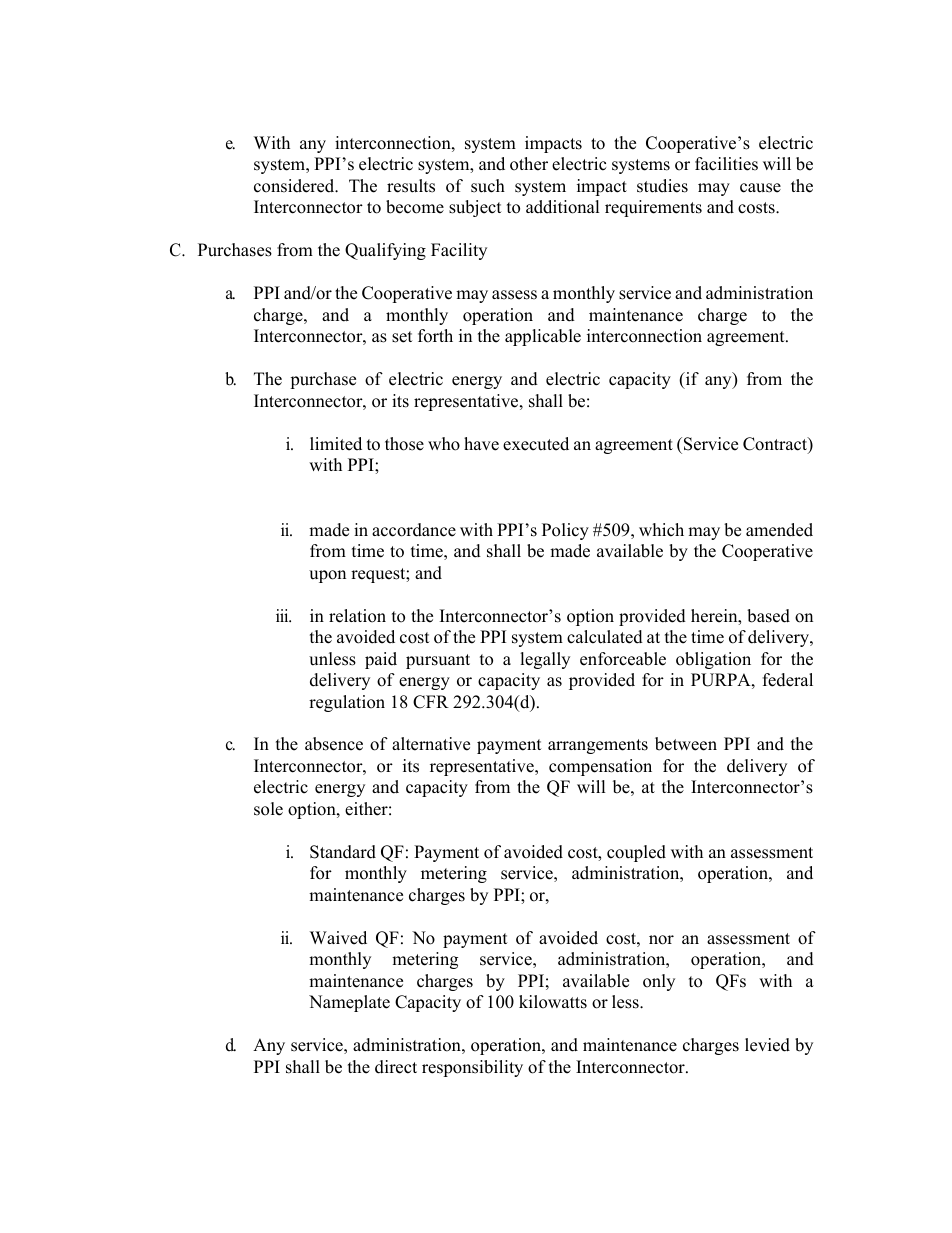  What do you see at coordinates (768, 616) in the screenshot?
I see `based` at bounding box center [768, 616].
